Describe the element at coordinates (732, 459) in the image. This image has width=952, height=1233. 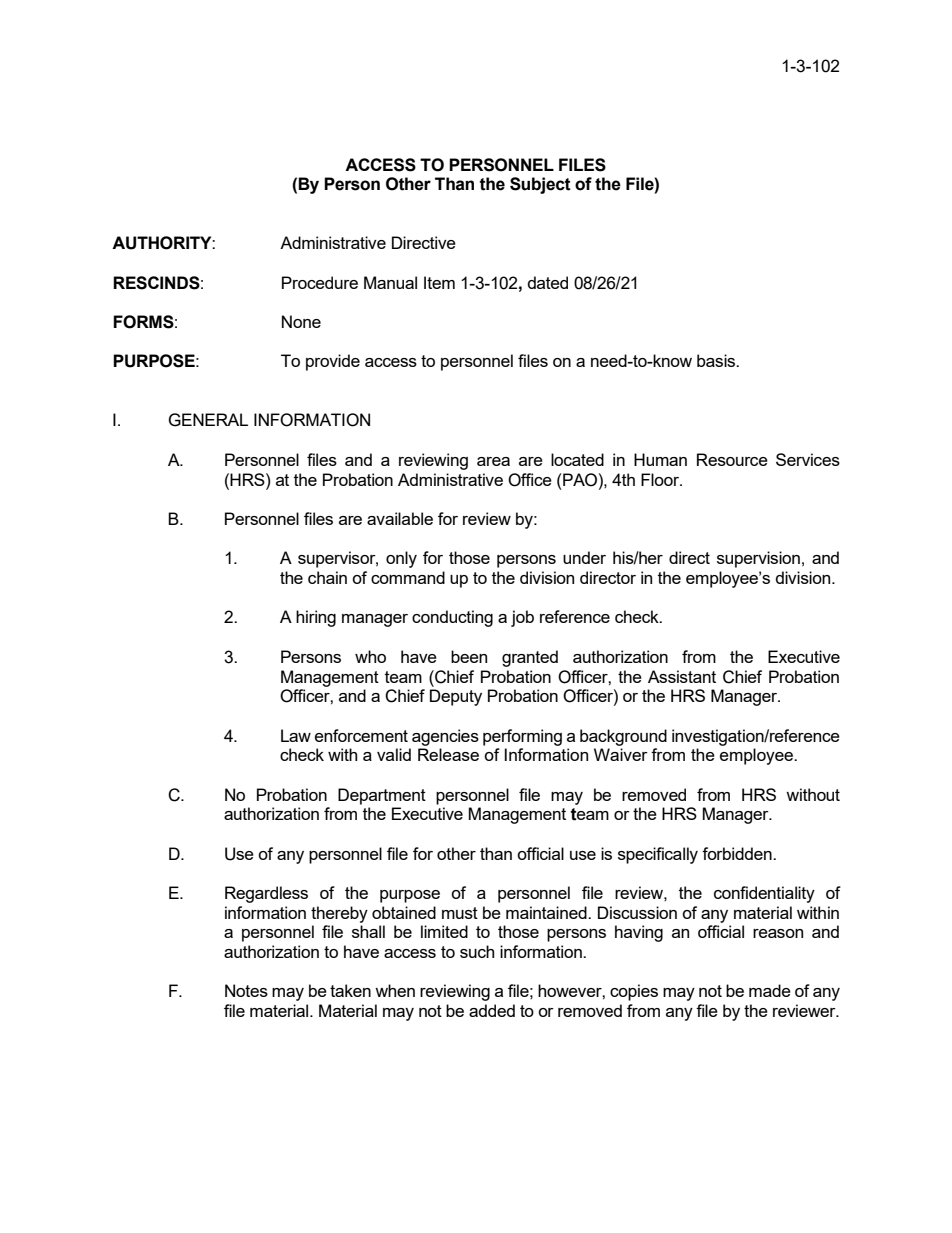
I see `Resource` at that location.
